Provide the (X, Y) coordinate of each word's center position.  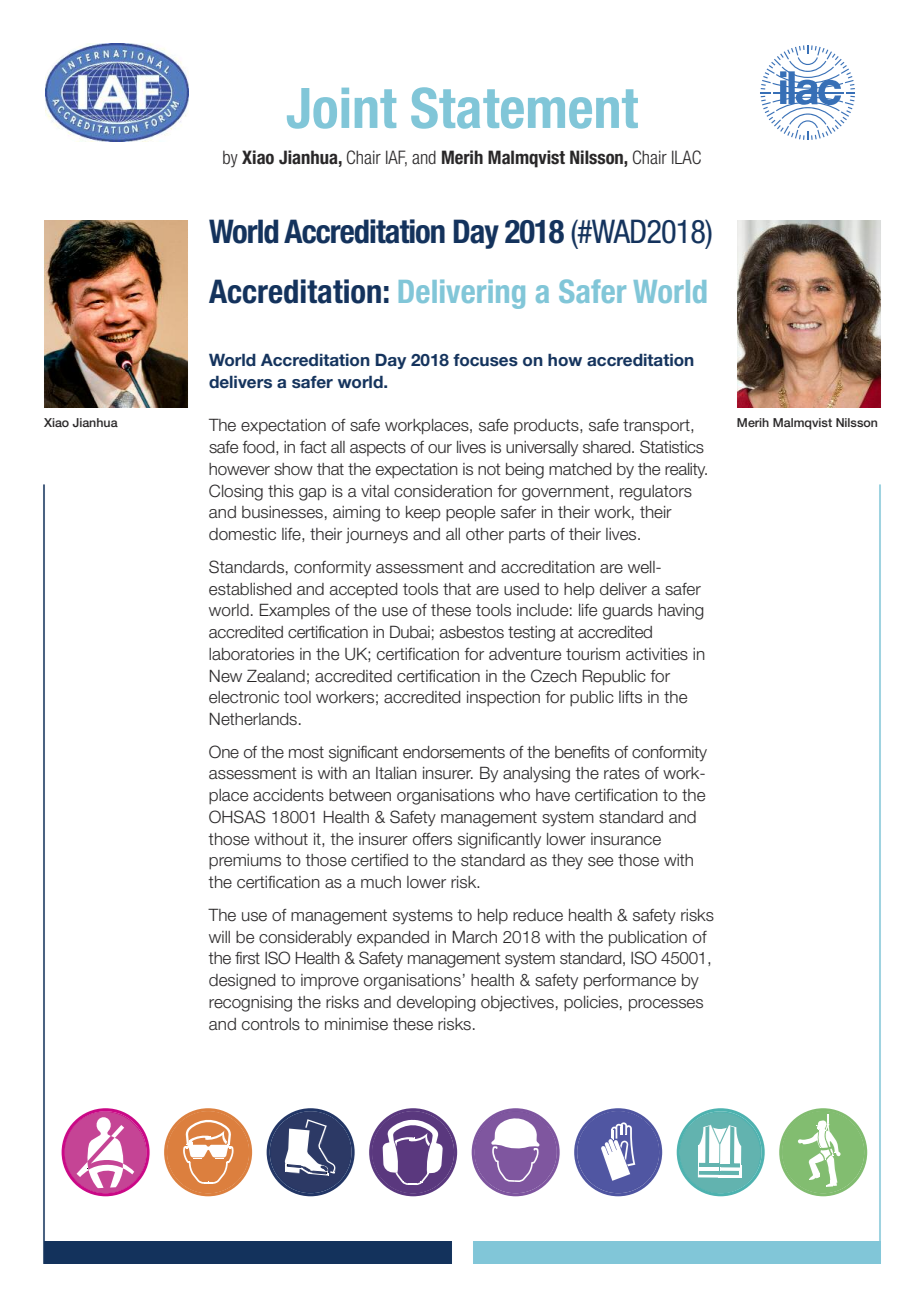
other (485, 534)
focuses (485, 360)
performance (630, 982)
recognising (250, 1004)
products (547, 426)
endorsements (454, 752)
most (306, 752)
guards (628, 612)
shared (608, 447)
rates (622, 773)
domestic (242, 534)
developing (436, 1004)
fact (313, 447)
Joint (341, 108)
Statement (524, 108)
